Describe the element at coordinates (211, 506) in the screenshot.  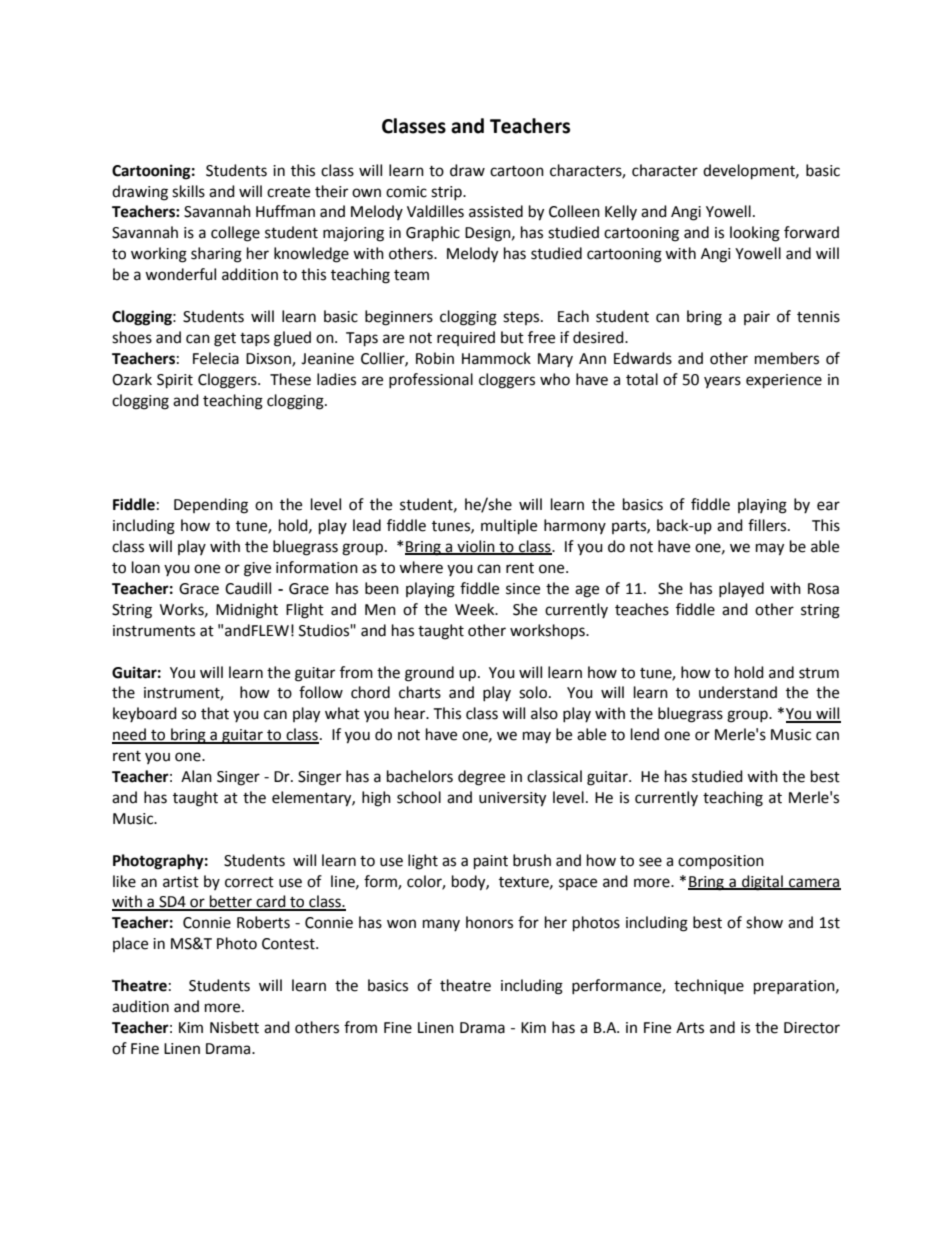
I see `Depending` at that location.
